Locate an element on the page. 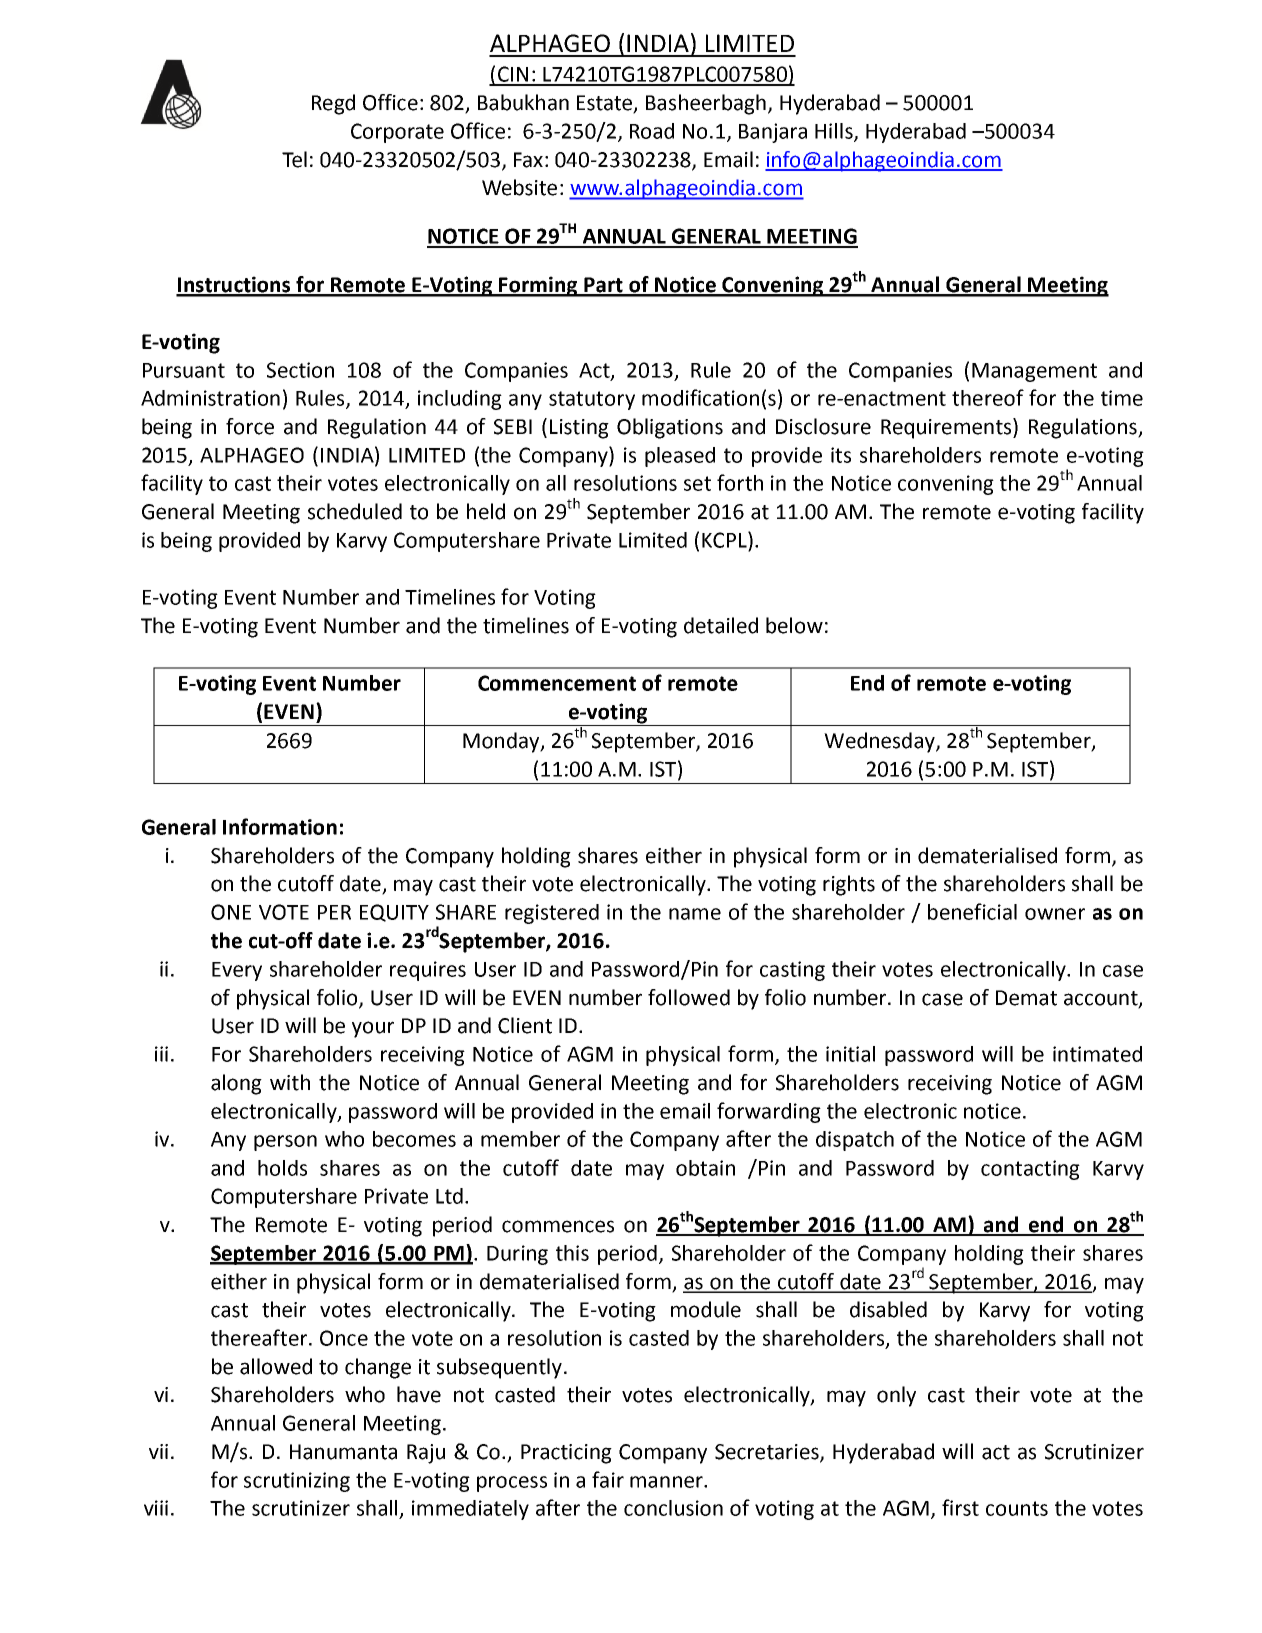  pleased is located at coordinates (680, 457).
